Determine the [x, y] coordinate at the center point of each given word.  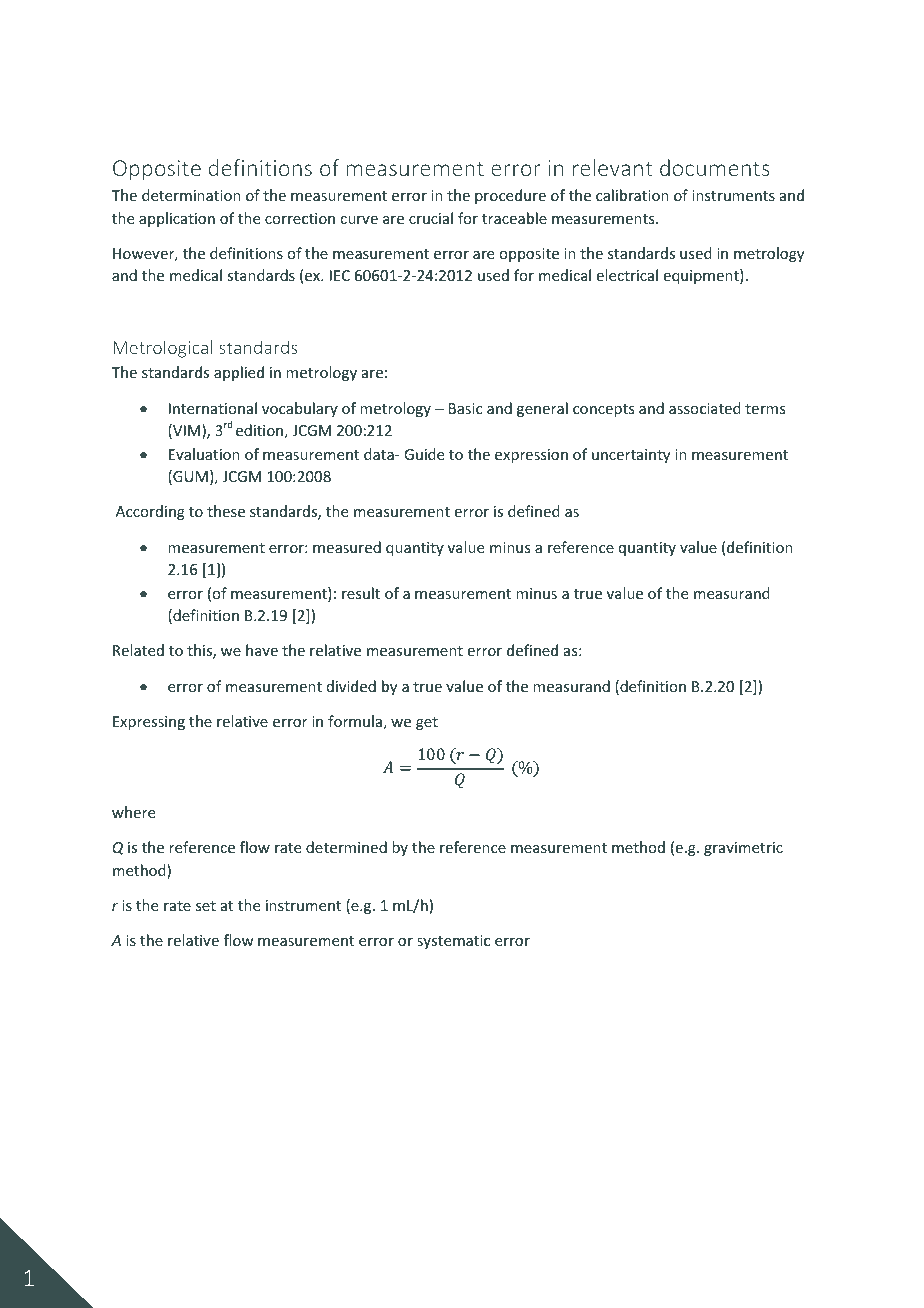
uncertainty [631, 456]
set [206, 906]
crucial [431, 218]
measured [347, 547]
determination [191, 195]
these [226, 511]
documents [715, 167]
